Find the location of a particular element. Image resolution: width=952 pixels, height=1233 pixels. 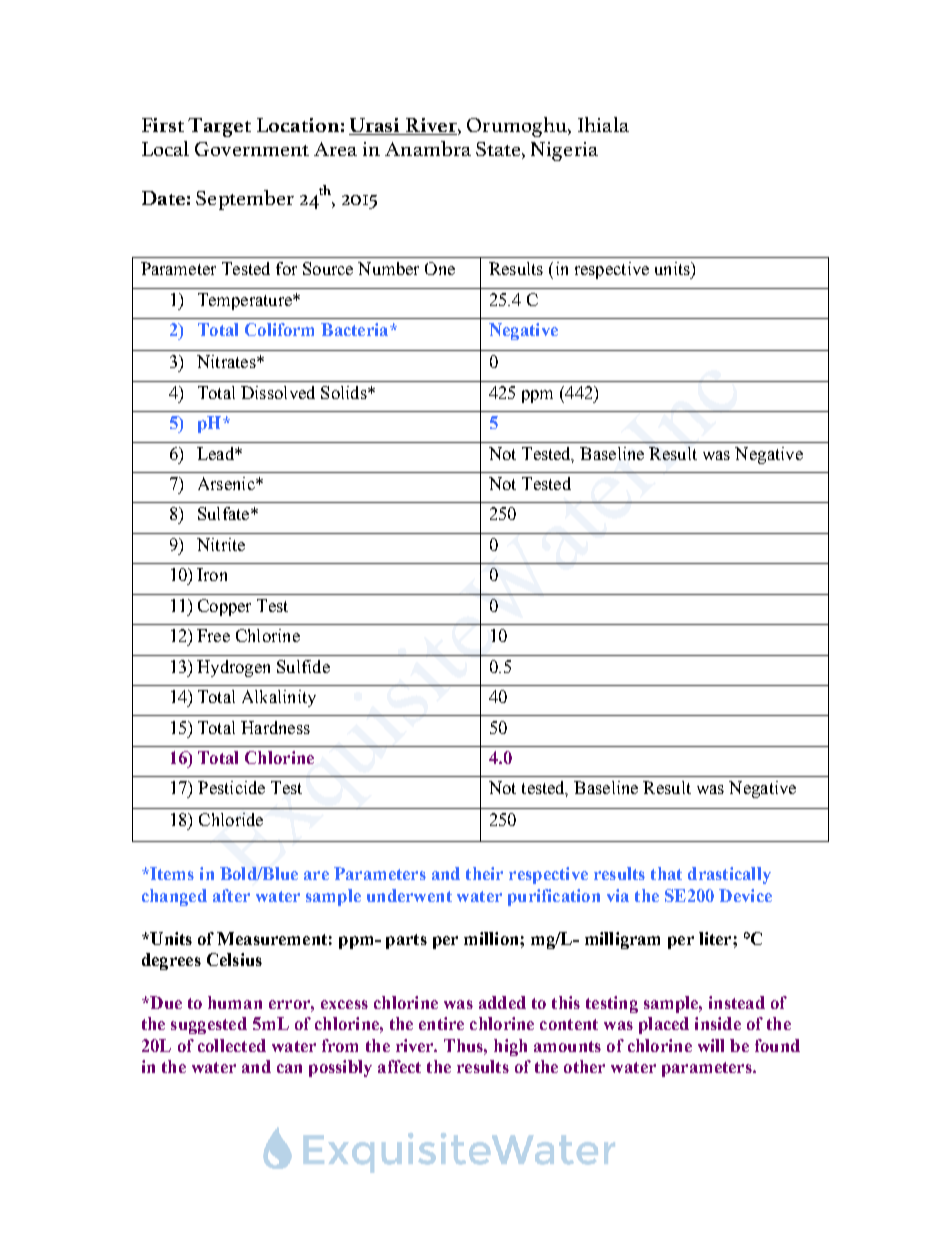

Solids is located at coordinates (345, 392).
